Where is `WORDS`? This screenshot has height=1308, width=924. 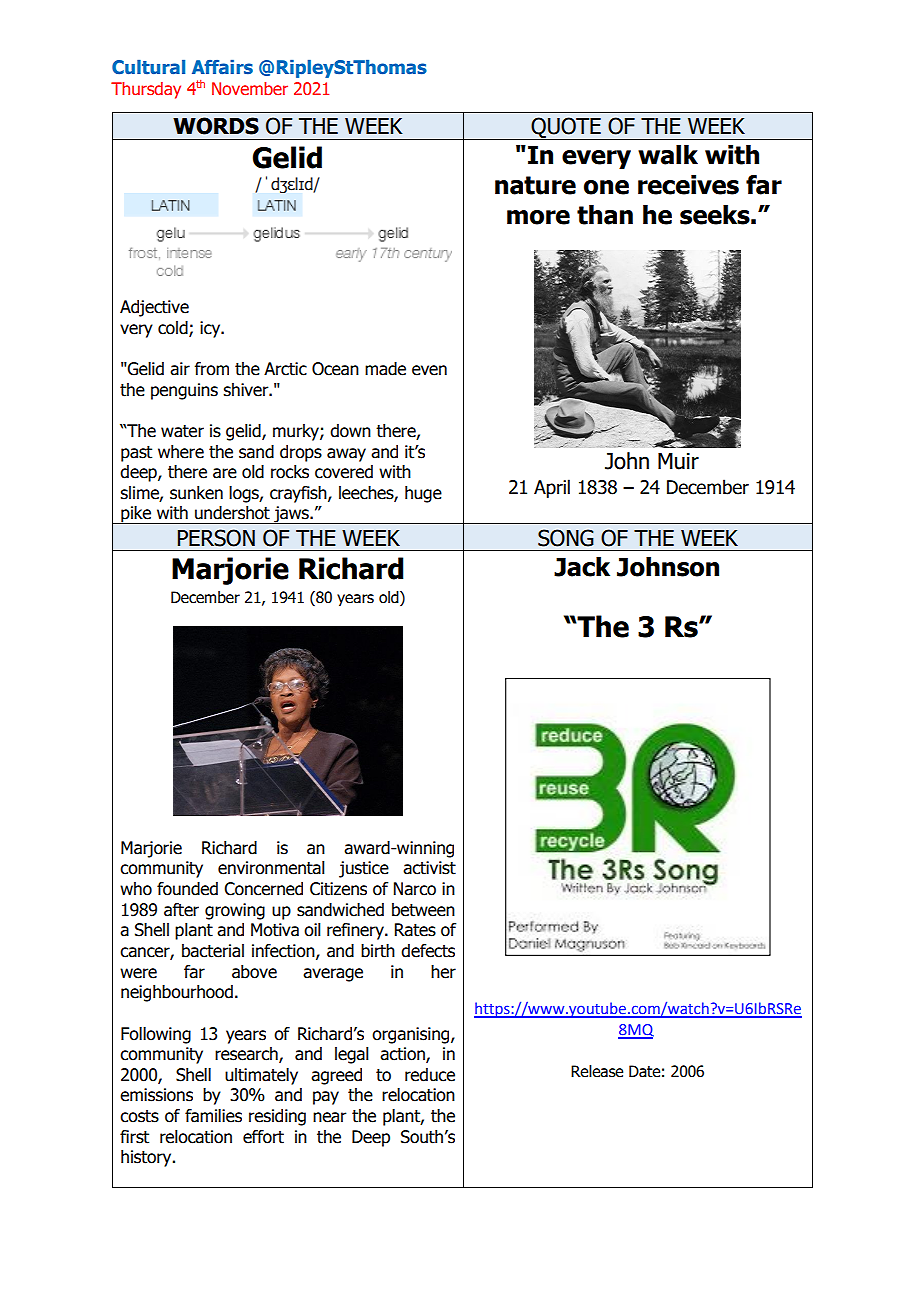 WORDS is located at coordinates (216, 126).
